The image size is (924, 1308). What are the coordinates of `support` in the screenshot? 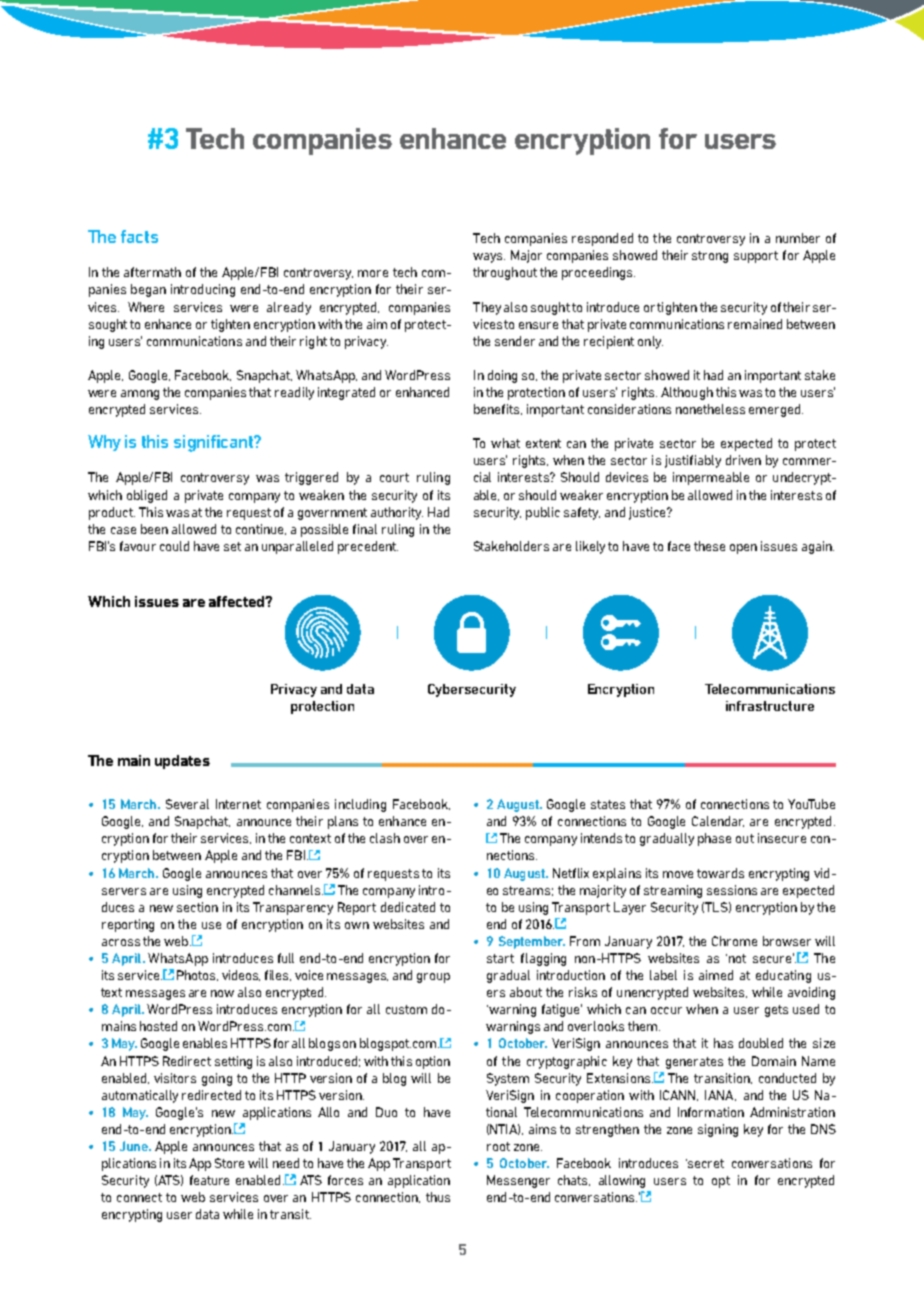 It's located at (756, 257).
